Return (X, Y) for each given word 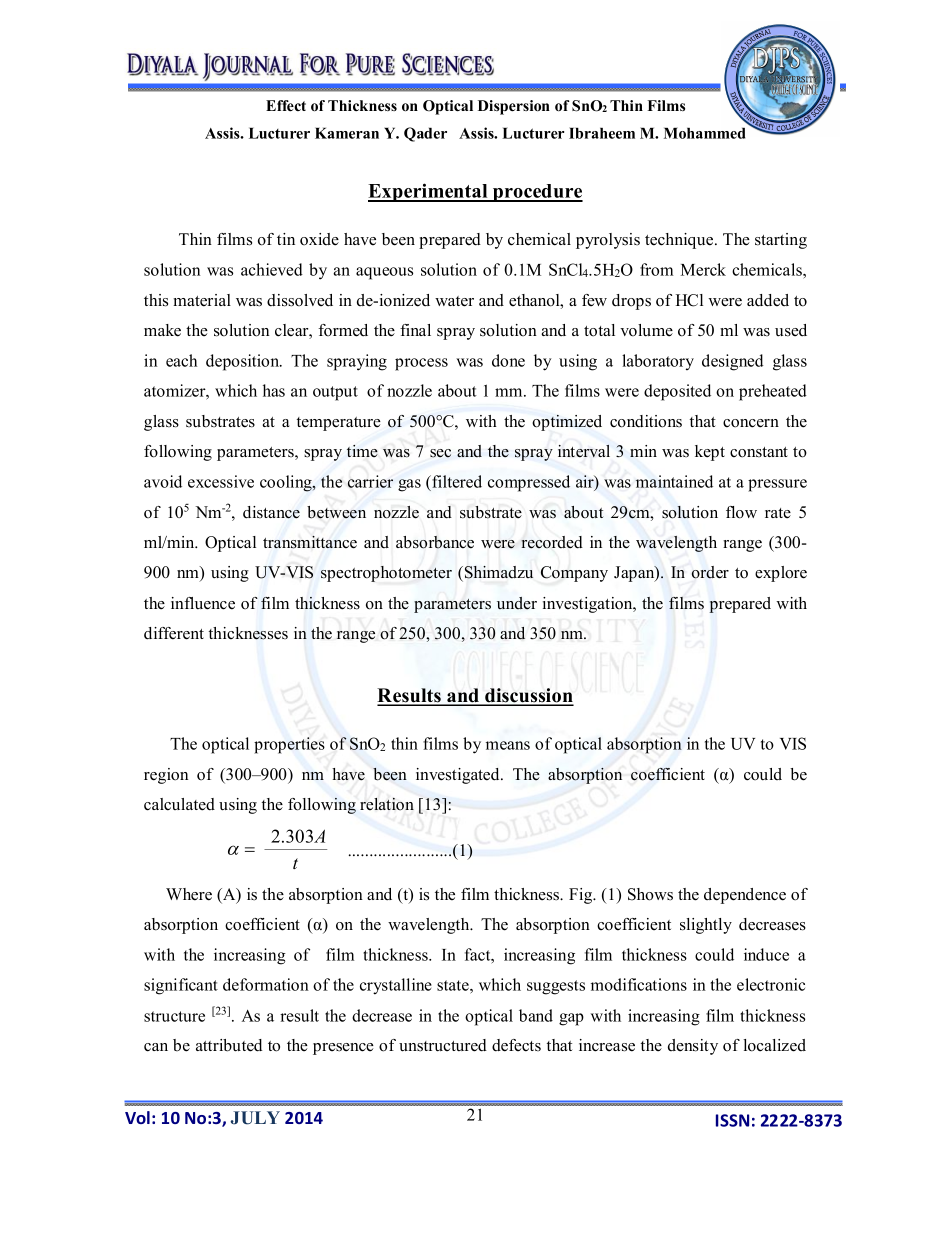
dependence (745, 896)
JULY (255, 1118)
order (710, 572)
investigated (459, 776)
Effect (286, 106)
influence (203, 603)
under (517, 603)
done (508, 360)
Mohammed (704, 133)
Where (189, 894)
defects (516, 1045)
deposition (244, 362)
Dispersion (514, 107)
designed (732, 362)
